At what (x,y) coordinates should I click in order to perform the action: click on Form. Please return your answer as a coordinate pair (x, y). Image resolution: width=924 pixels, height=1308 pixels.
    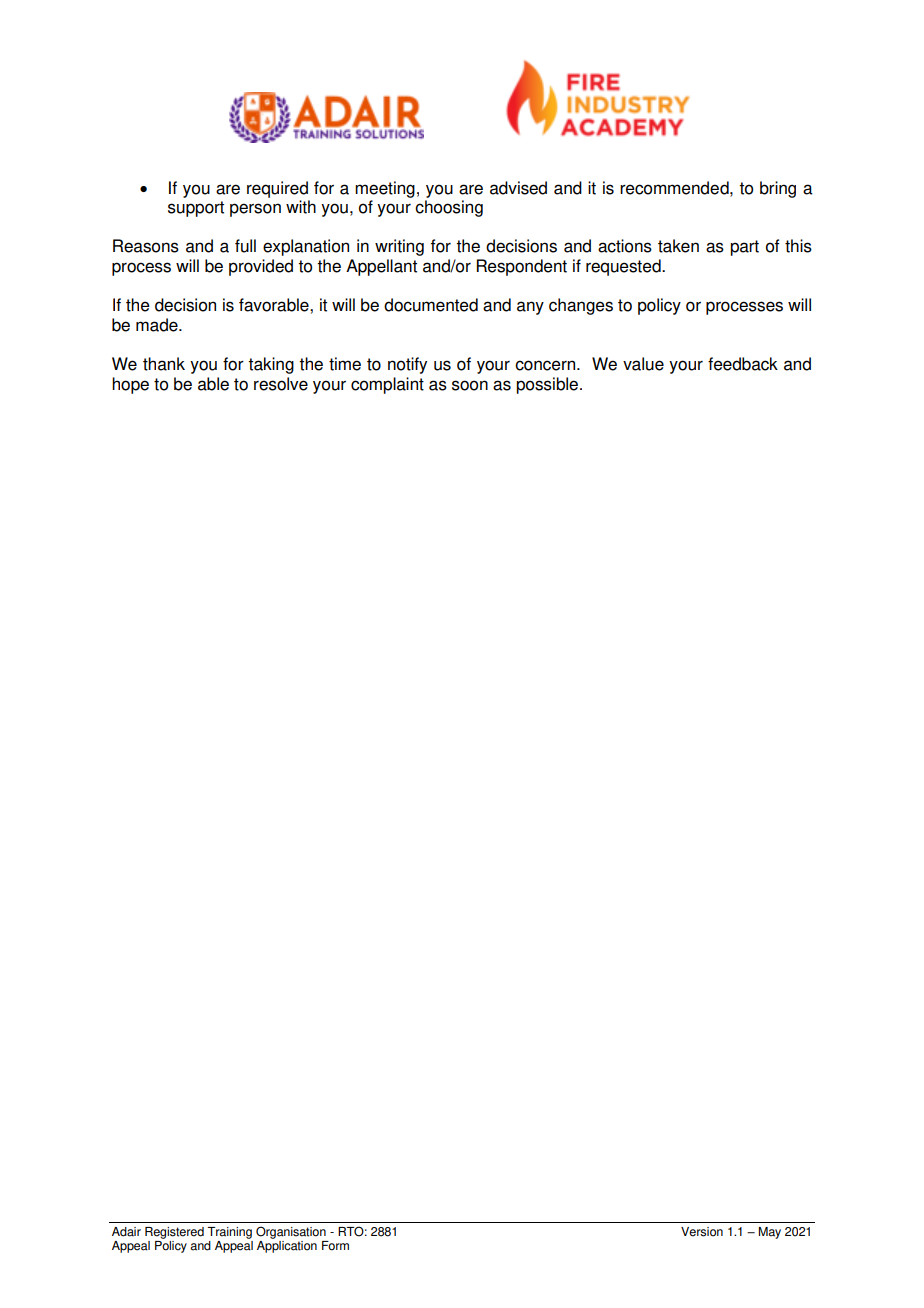
    Looking at the image, I should click on (335, 1246).
